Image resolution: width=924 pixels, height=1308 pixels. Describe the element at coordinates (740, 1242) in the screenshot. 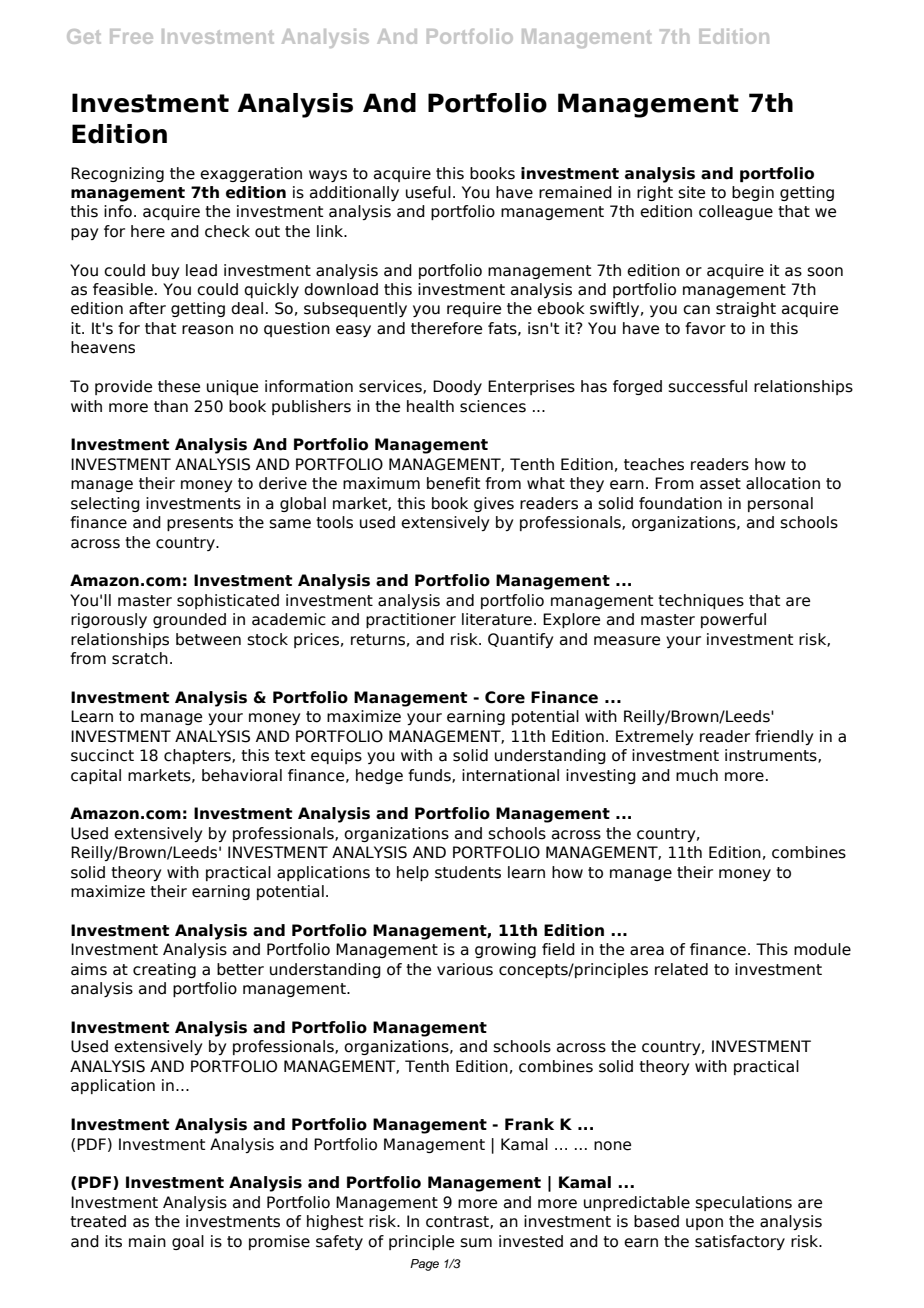

I see `satisfactory` at that location.
